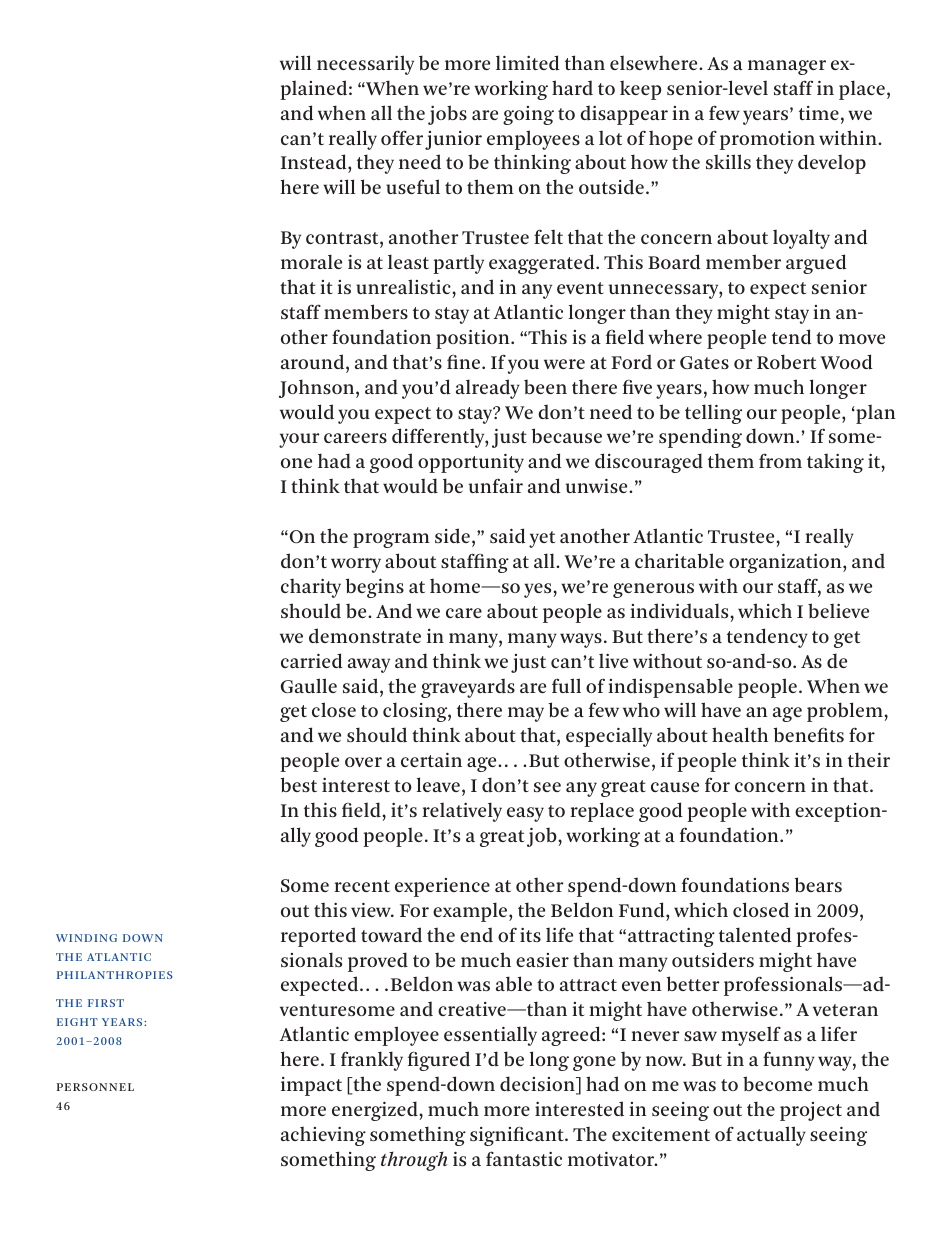 Image resolution: width=952 pixels, height=1233 pixels. What do you see at coordinates (447, 115) in the screenshot?
I see `jobs` at bounding box center [447, 115].
